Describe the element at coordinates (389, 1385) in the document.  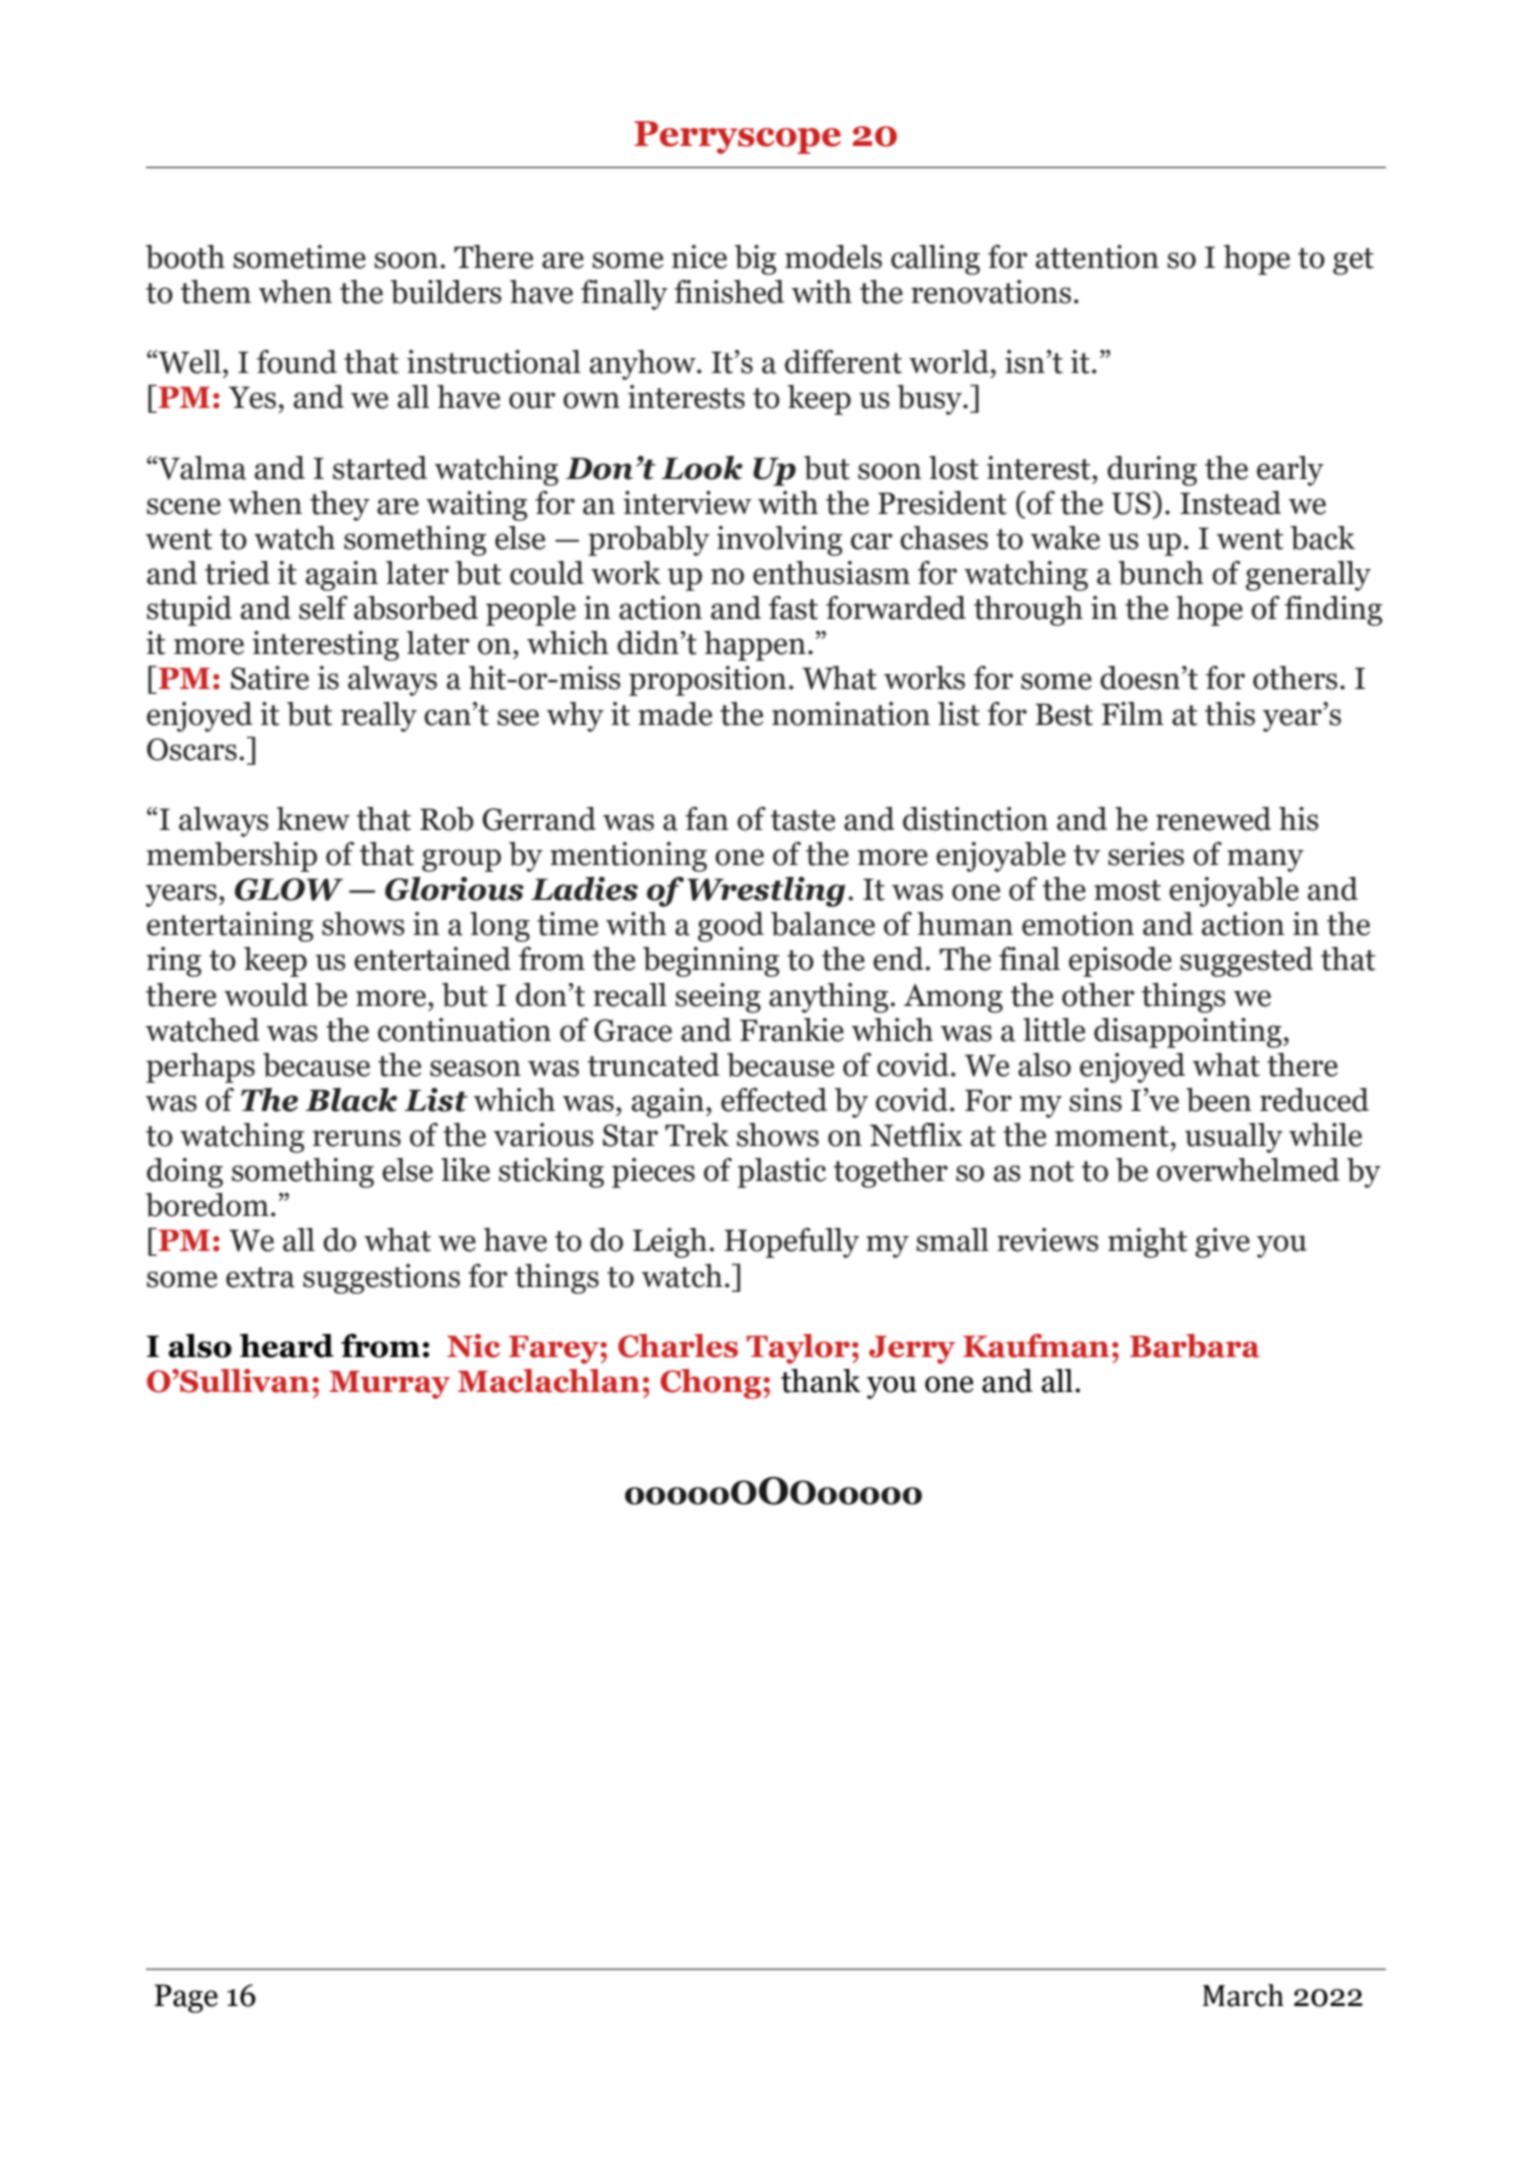
I see `Murray` at that location.
